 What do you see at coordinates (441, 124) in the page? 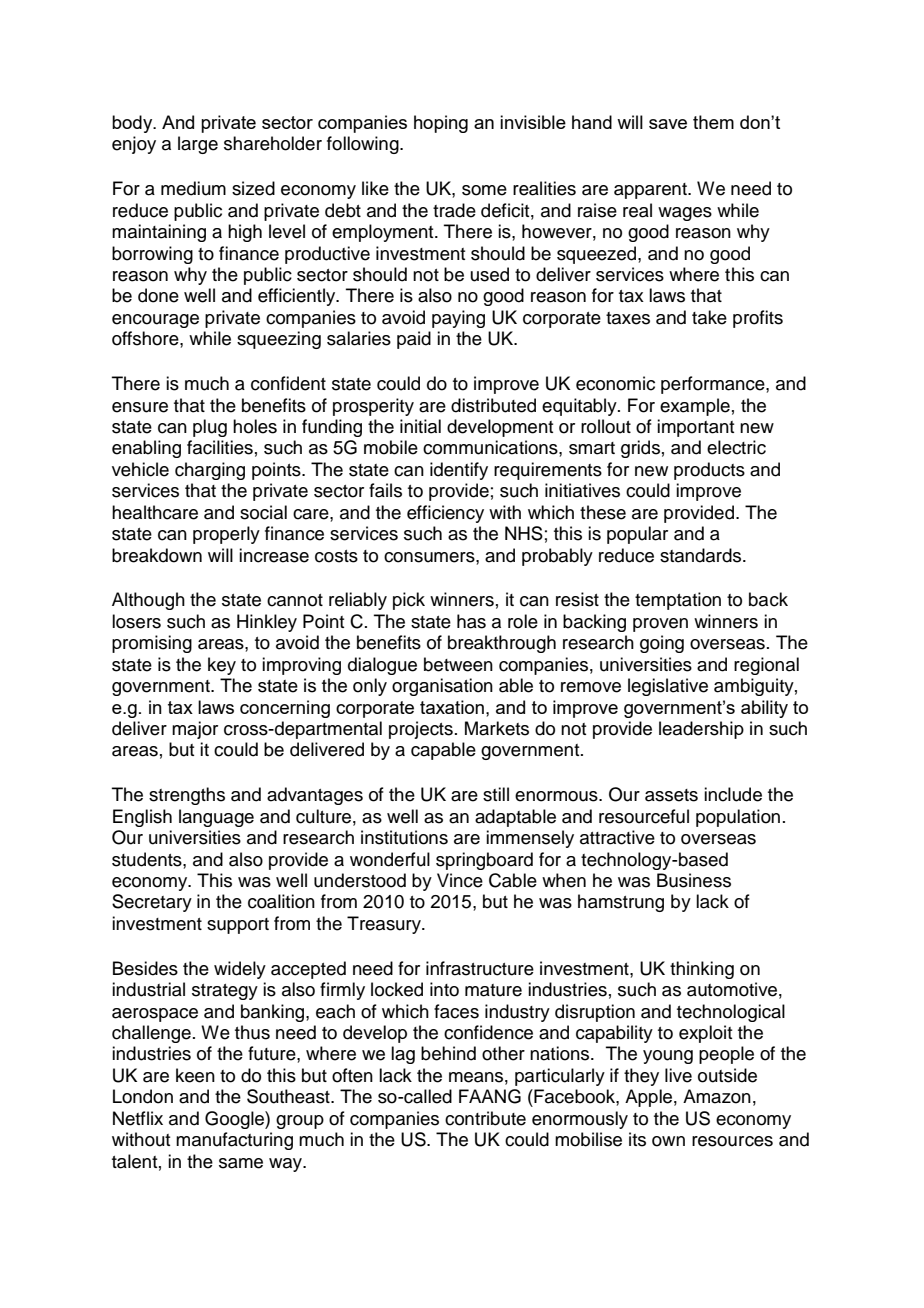
I see `hoping` at bounding box center [441, 124].
